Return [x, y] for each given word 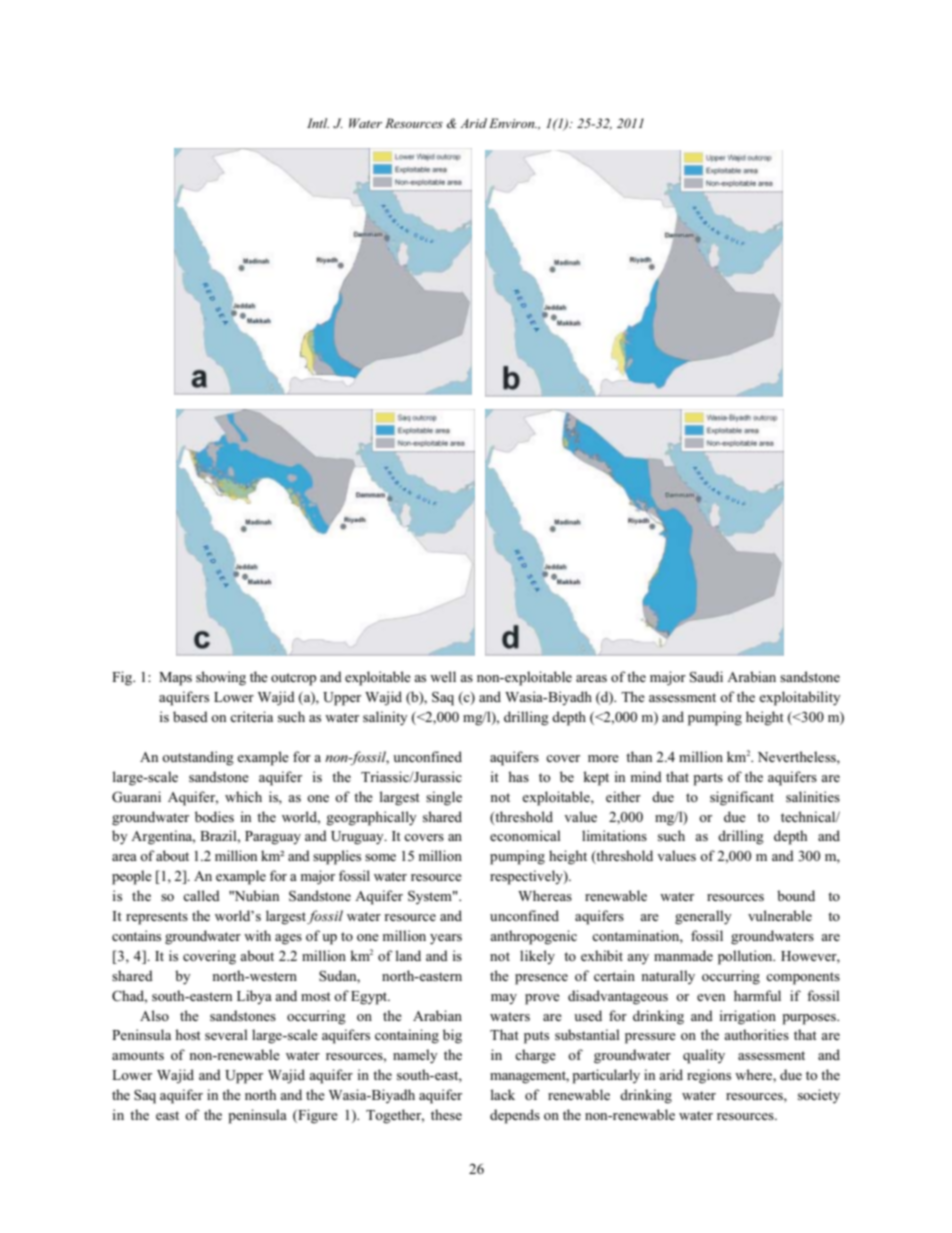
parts [708, 779]
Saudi [706, 677]
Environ [513, 123]
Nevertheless [798, 756]
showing [221, 678]
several [226, 1034]
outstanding [198, 758]
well [443, 676]
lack [502, 1094]
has [518, 776]
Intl [318, 123]
